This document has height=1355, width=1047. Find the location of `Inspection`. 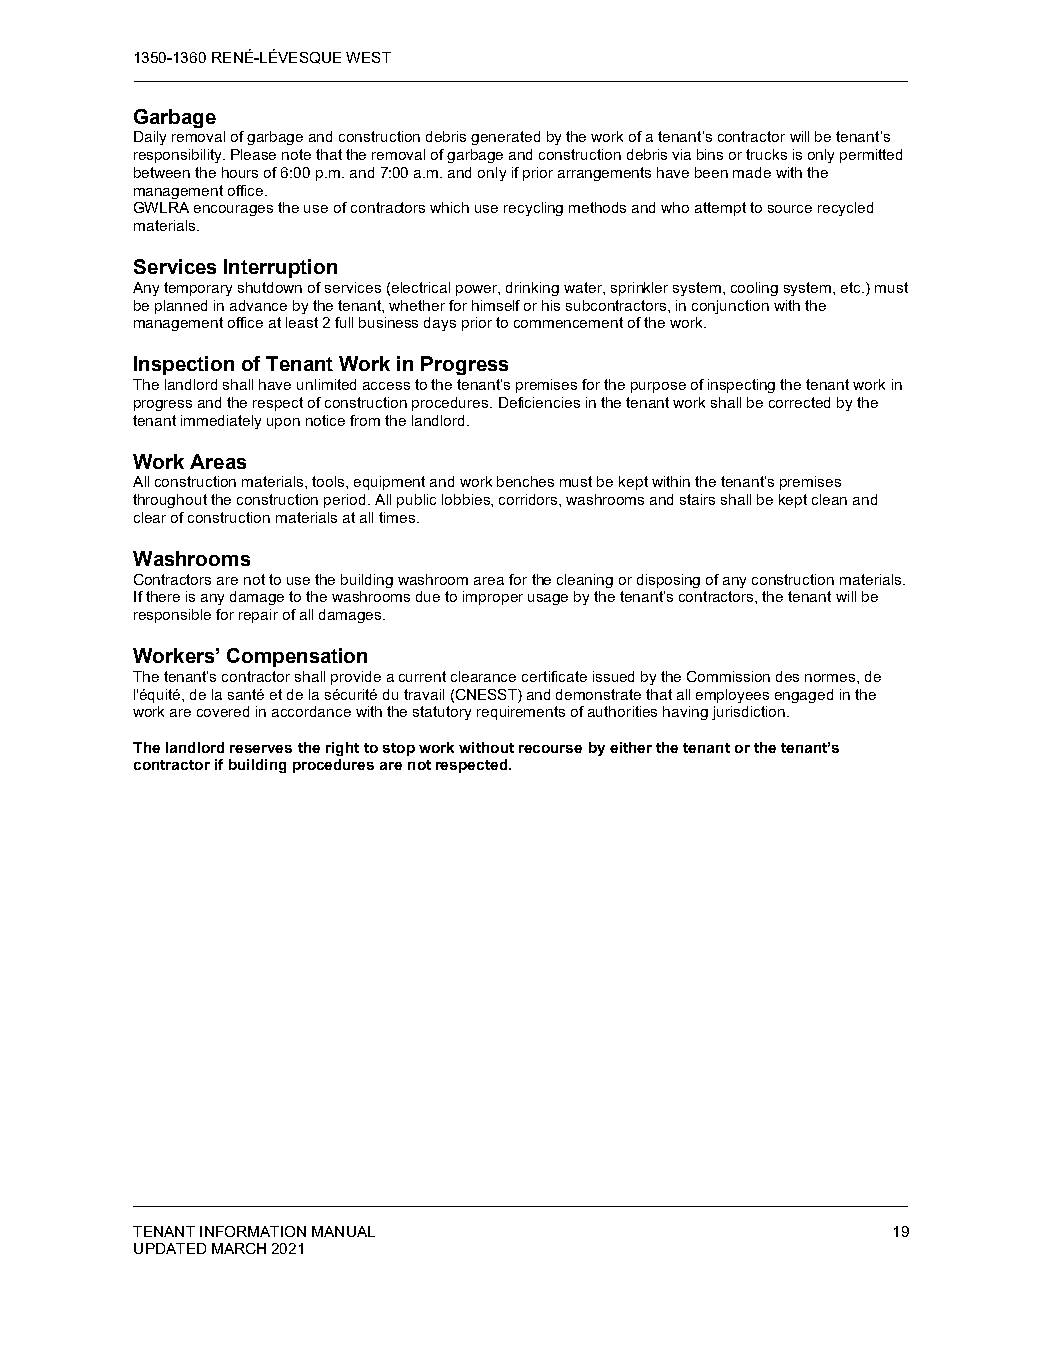

Inspection is located at coordinates (184, 365).
